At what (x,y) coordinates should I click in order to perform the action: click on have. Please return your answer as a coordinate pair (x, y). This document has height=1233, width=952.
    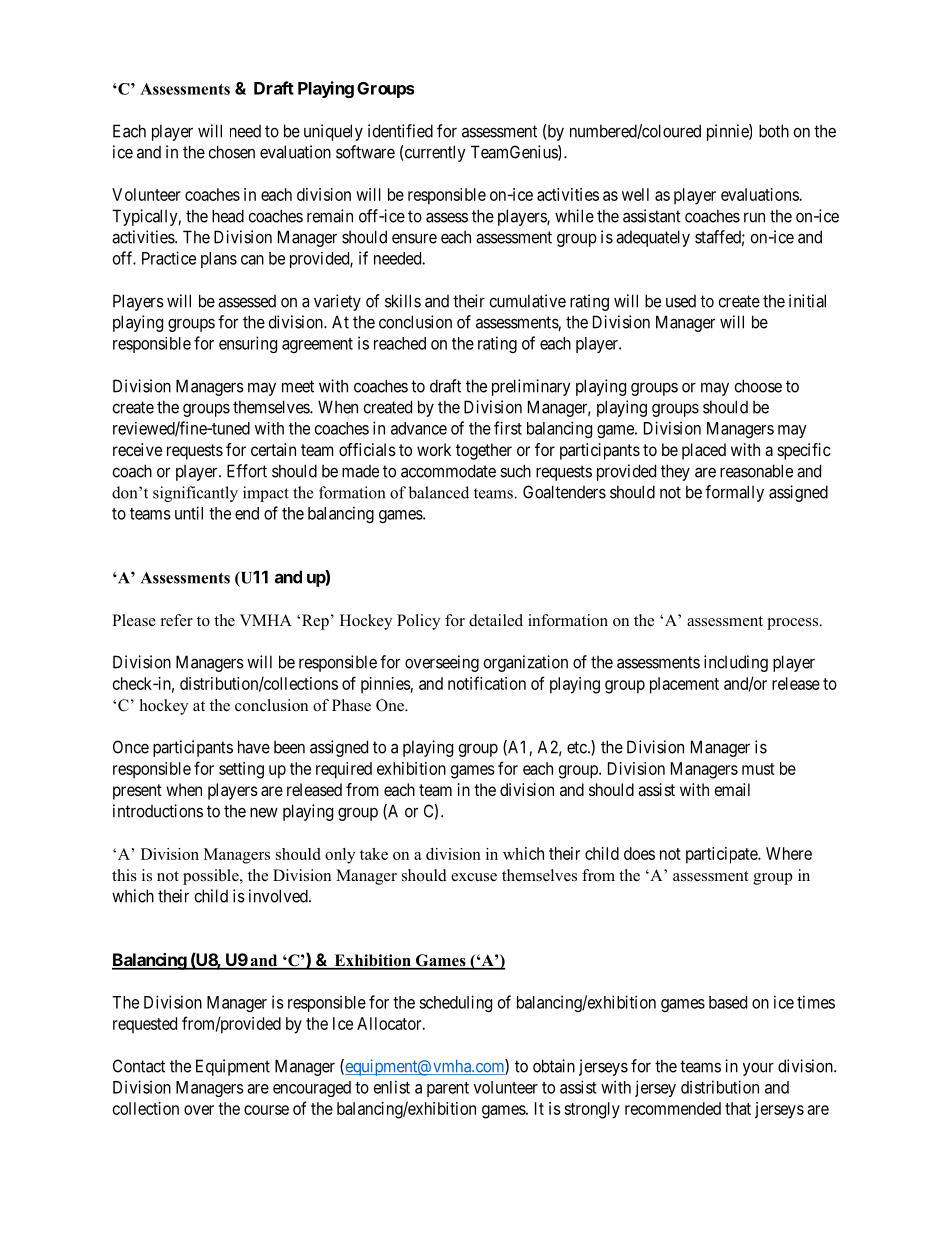
    Looking at the image, I should click on (254, 747).
